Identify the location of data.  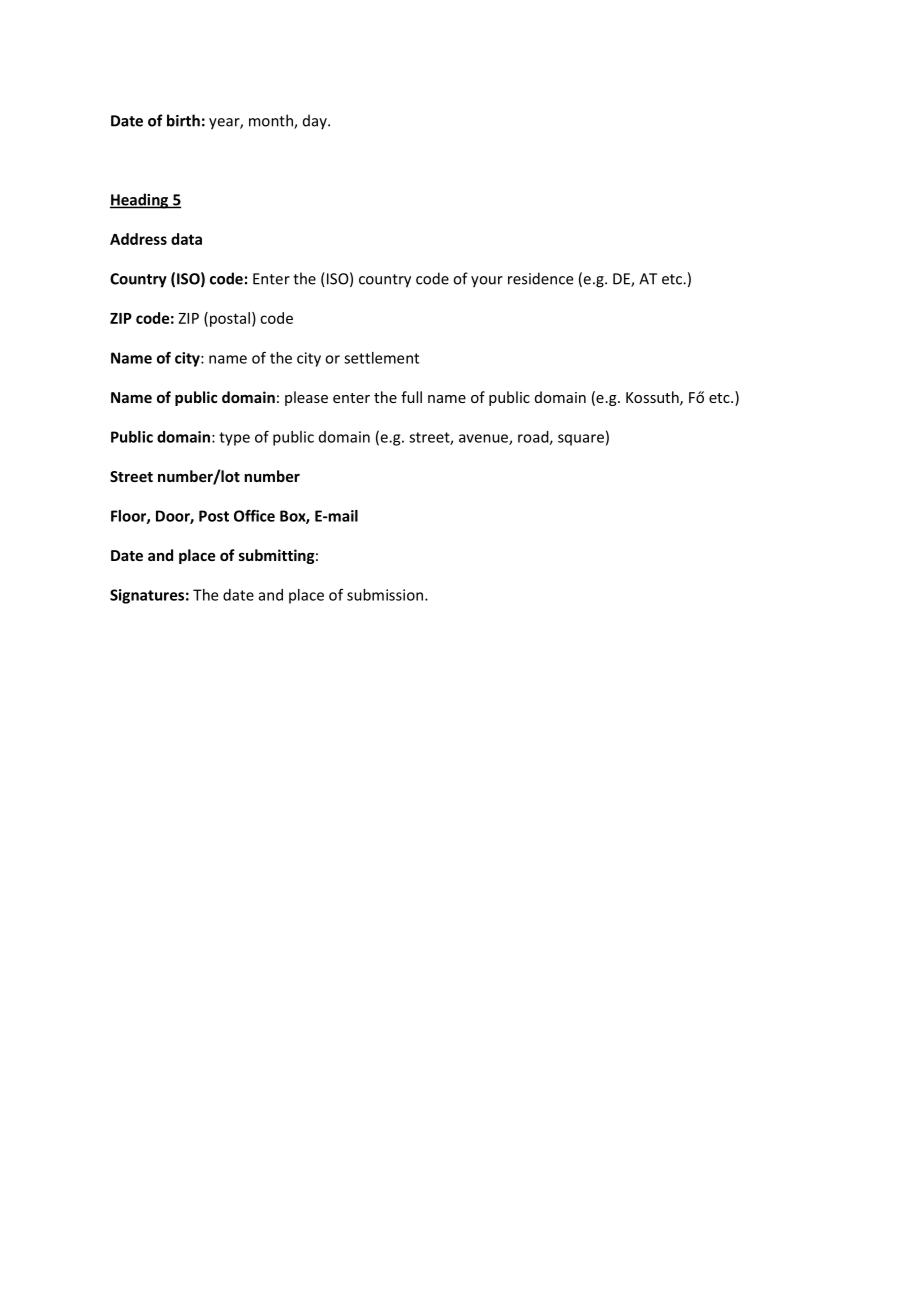
(186, 239).
